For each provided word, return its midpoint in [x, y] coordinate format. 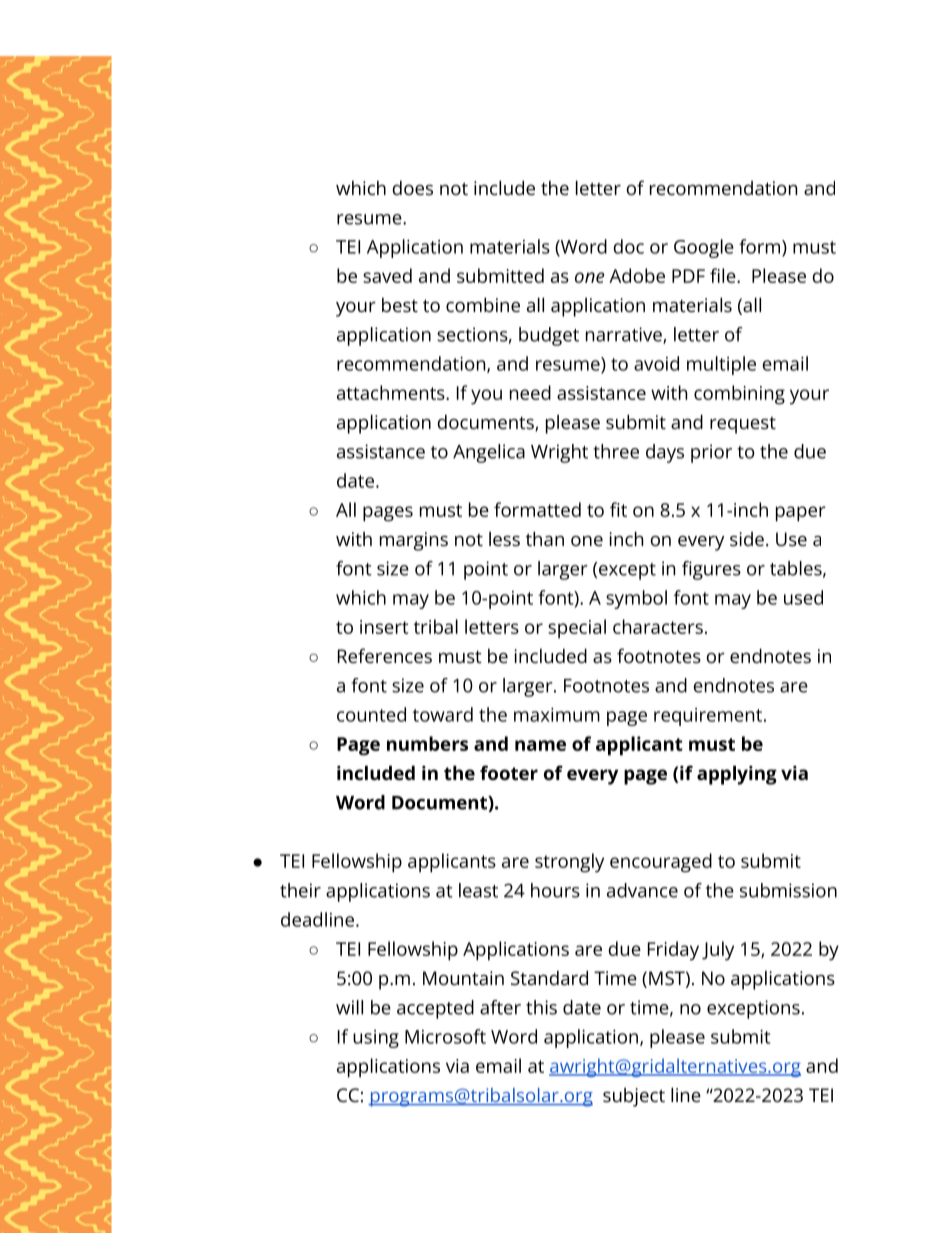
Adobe [637, 275]
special [577, 629]
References [385, 655]
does [413, 187]
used [803, 597]
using [376, 1039]
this [541, 1007]
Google [704, 248]
